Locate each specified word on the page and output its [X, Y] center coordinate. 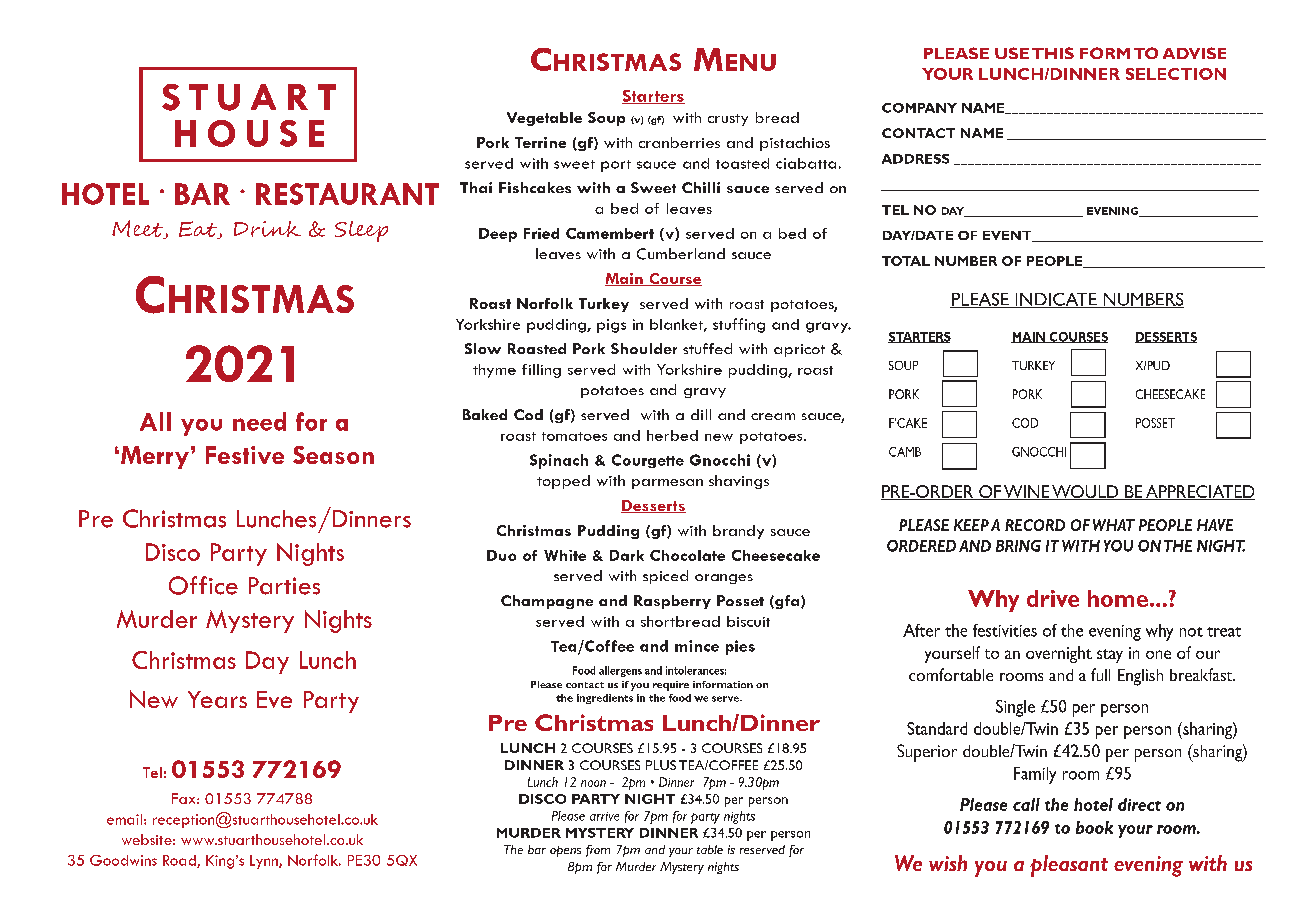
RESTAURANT [347, 194]
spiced [665, 577]
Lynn [265, 862]
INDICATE [1056, 300]
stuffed [707, 348]
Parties [284, 586]
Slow [483, 348]
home [1118, 598]
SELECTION [1176, 74]
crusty [728, 120]
